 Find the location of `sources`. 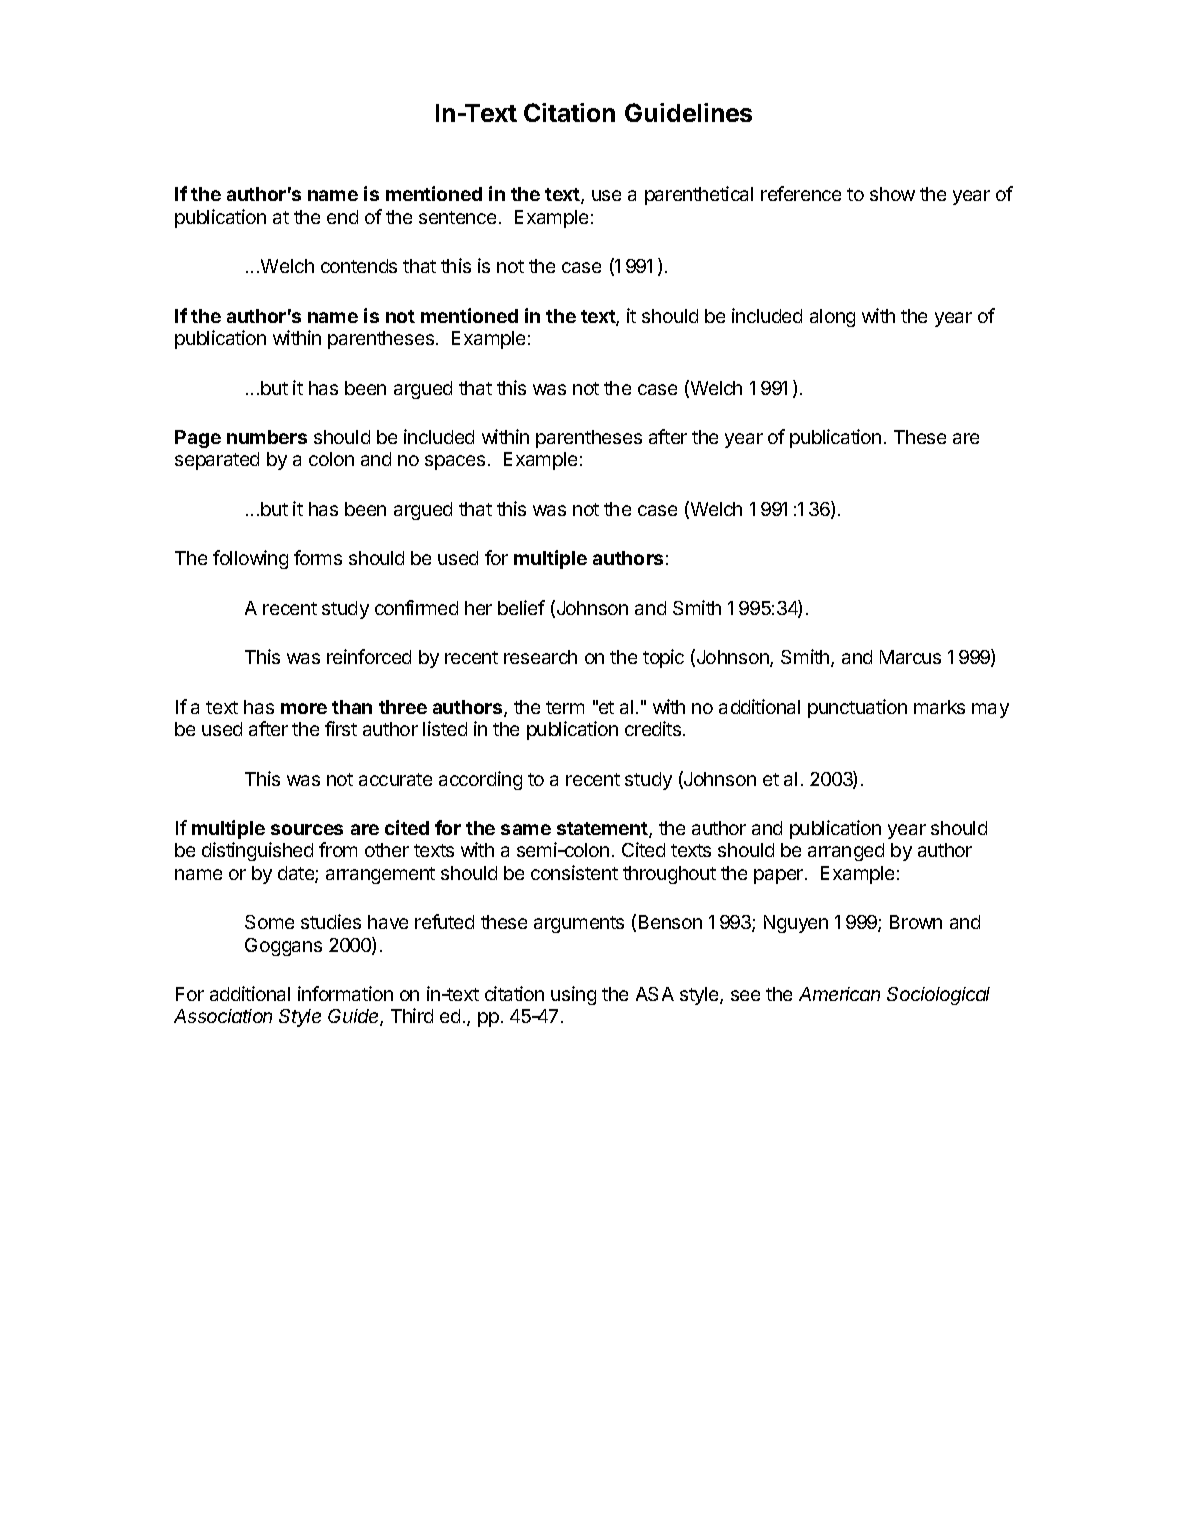

sources is located at coordinates (307, 829).
